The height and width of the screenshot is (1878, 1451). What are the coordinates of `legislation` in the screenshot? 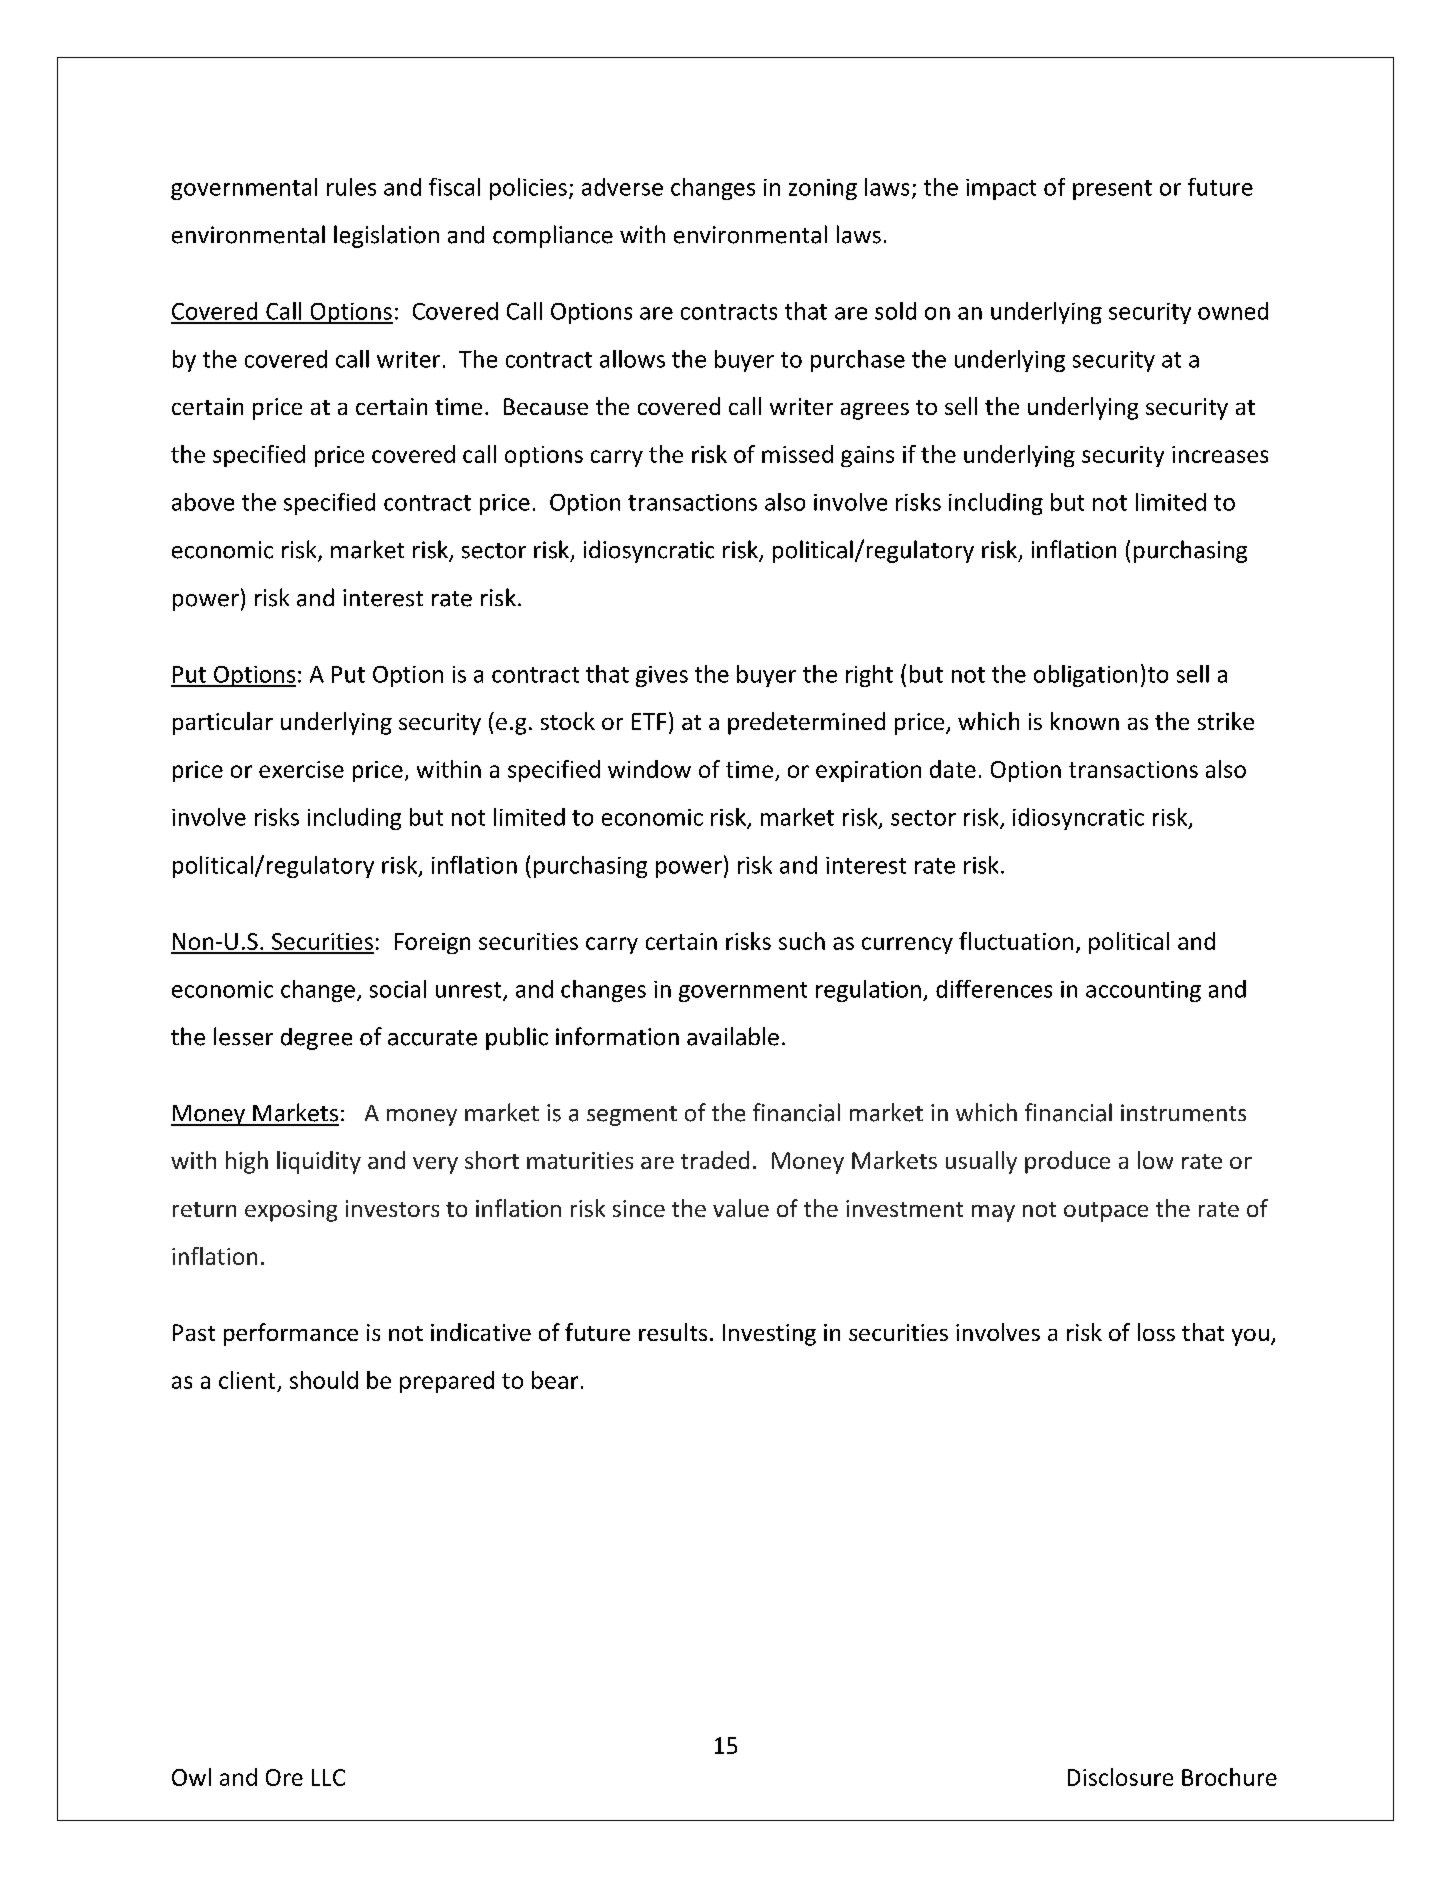 It's located at (386, 236).
